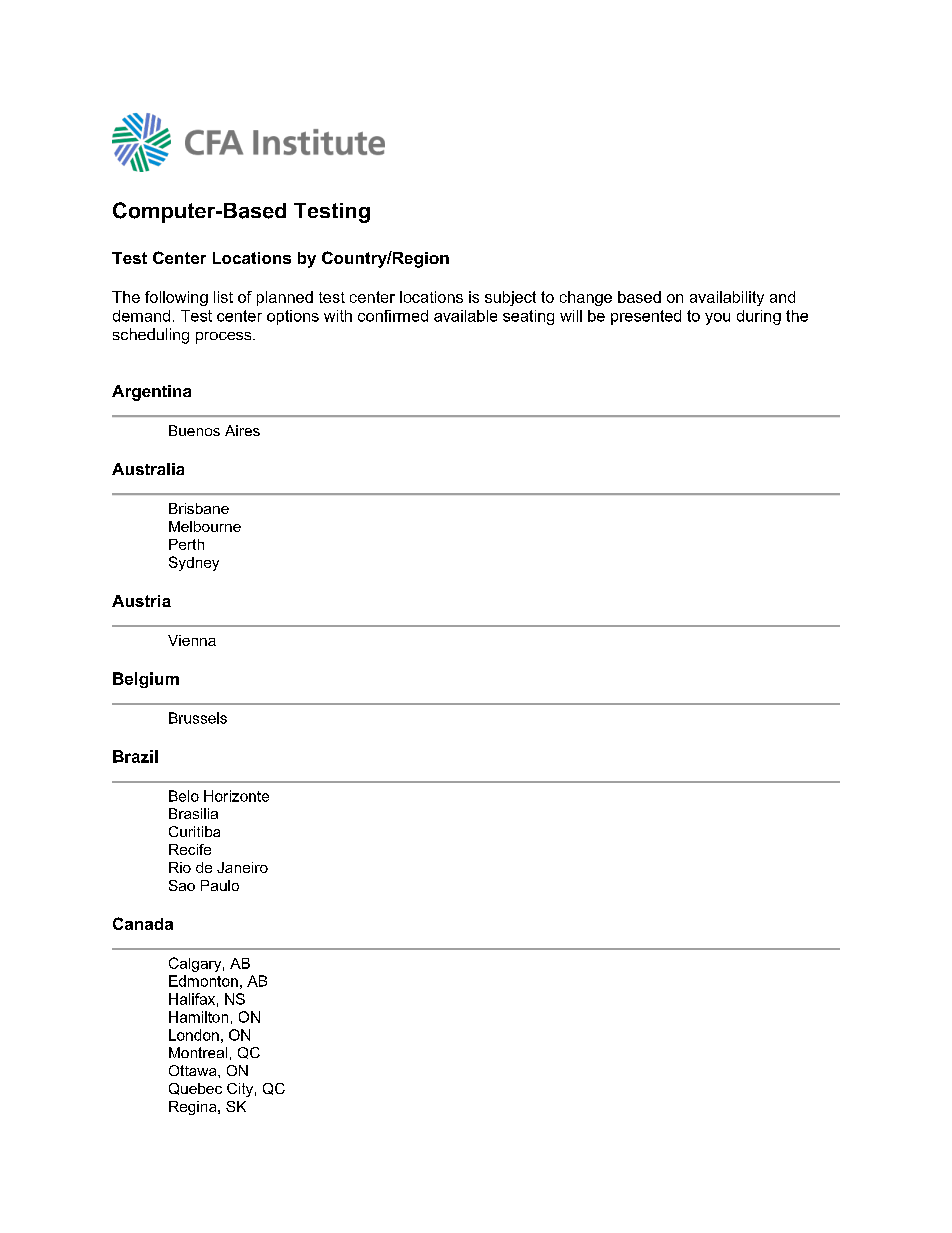 The image size is (952, 1233). What do you see at coordinates (220, 885) in the screenshot?
I see `Paulo` at bounding box center [220, 885].
